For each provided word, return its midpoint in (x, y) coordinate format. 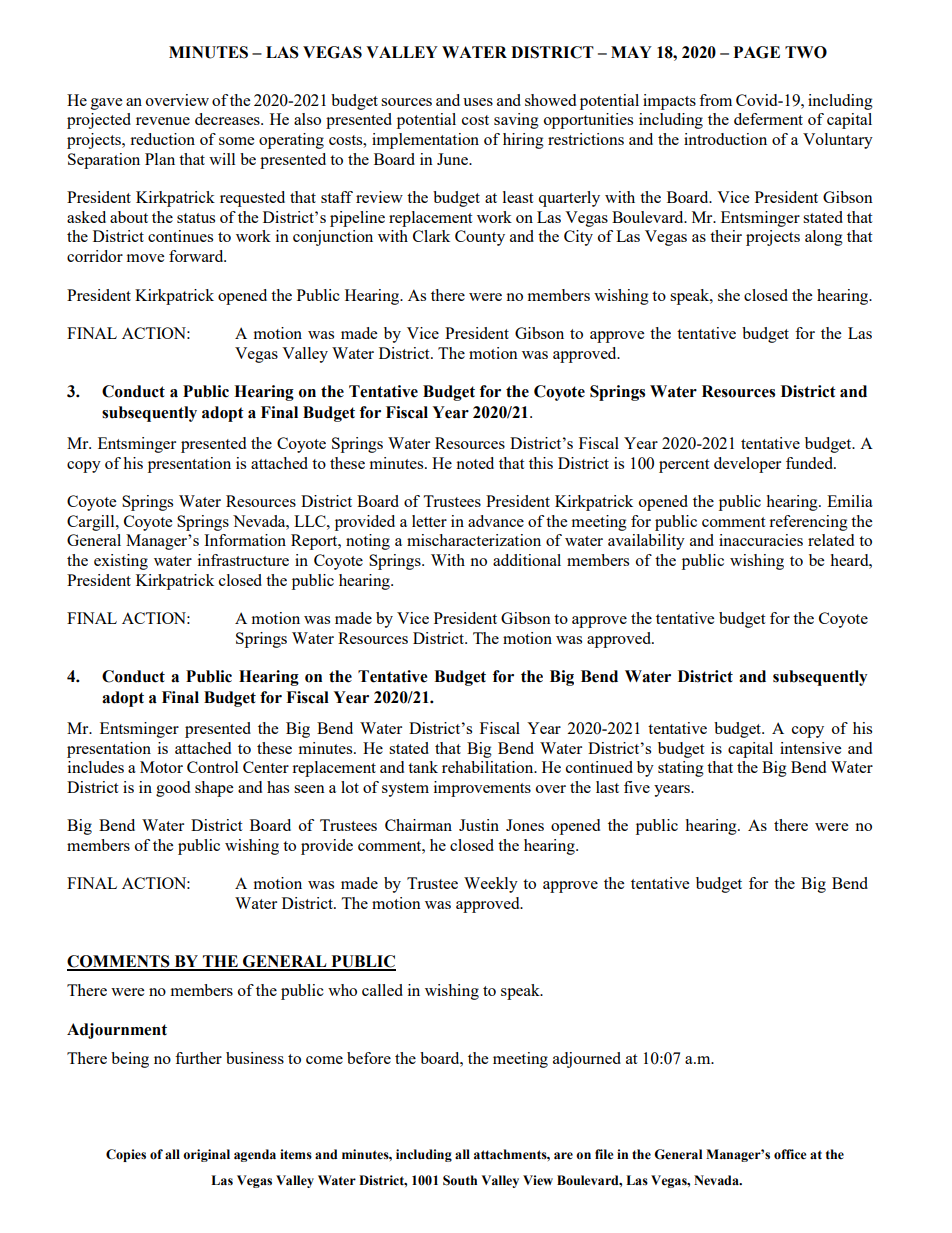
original (206, 1155)
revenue (163, 121)
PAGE (757, 52)
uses (478, 102)
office (790, 1154)
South (460, 1180)
